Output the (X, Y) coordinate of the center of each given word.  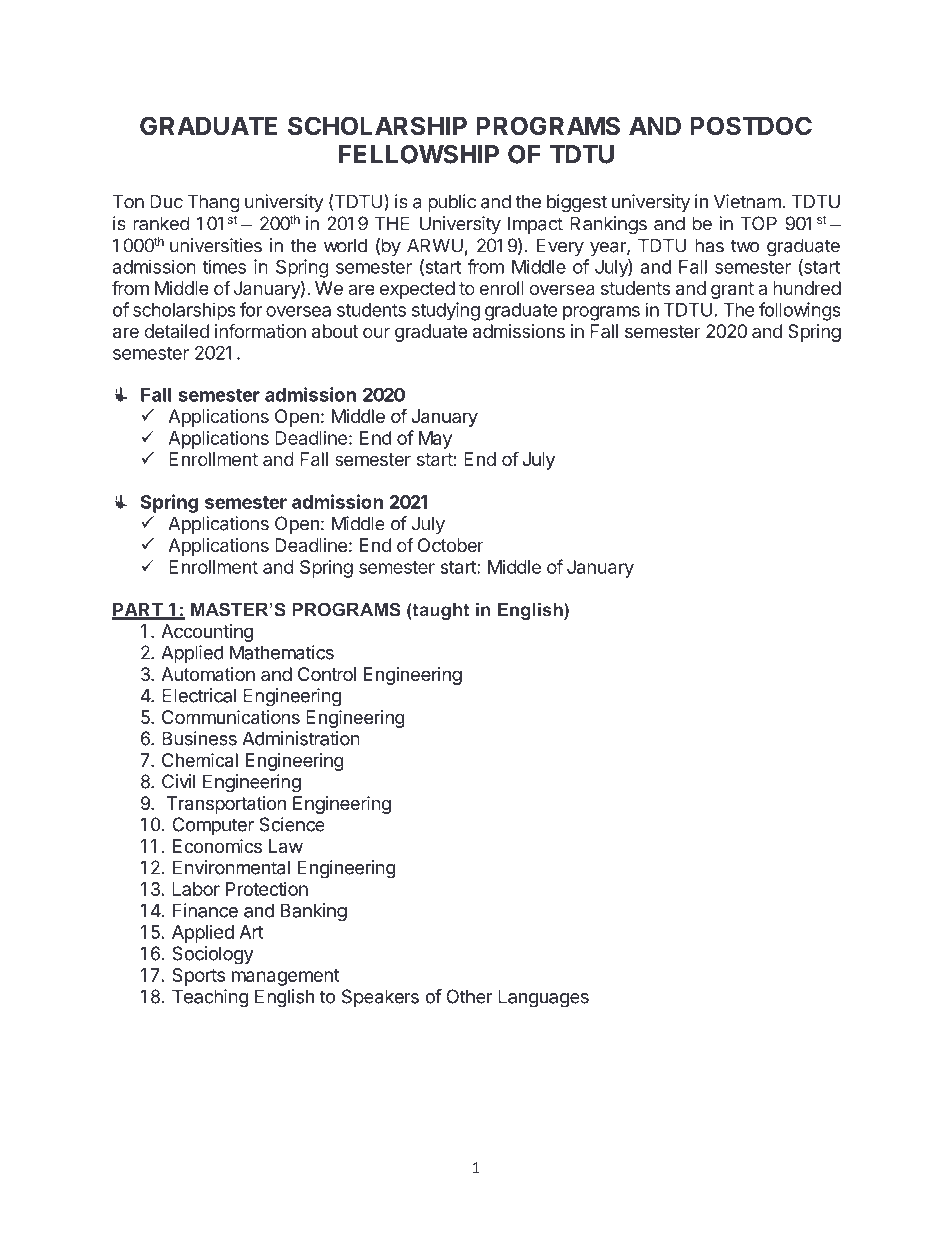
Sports (198, 977)
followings (800, 311)
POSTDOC (751, 126)
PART (138, 610)
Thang (213, 203)
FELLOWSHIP (419, 154)
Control (327, 674)
